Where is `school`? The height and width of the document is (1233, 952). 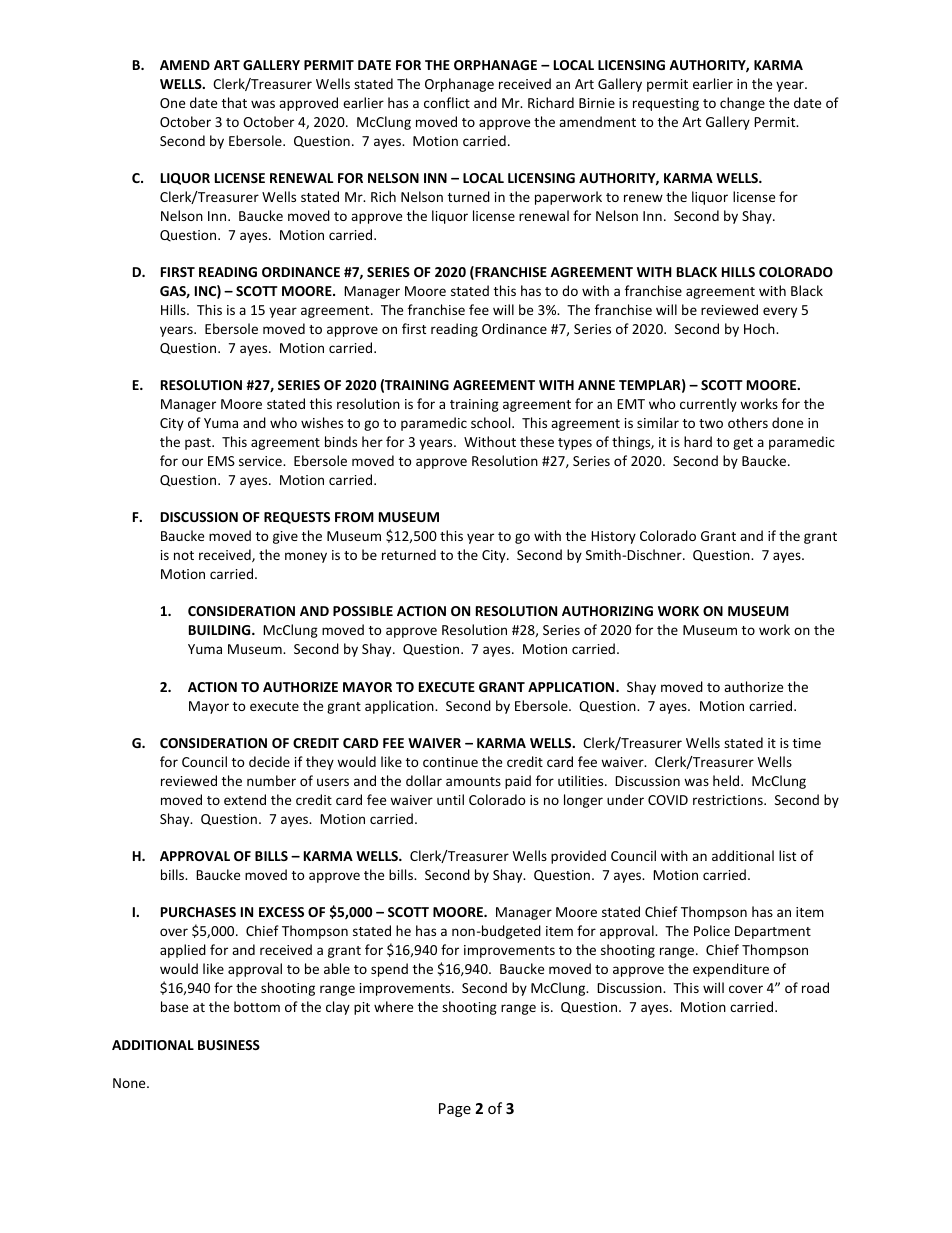 school is located at coordinates (492, 422).
